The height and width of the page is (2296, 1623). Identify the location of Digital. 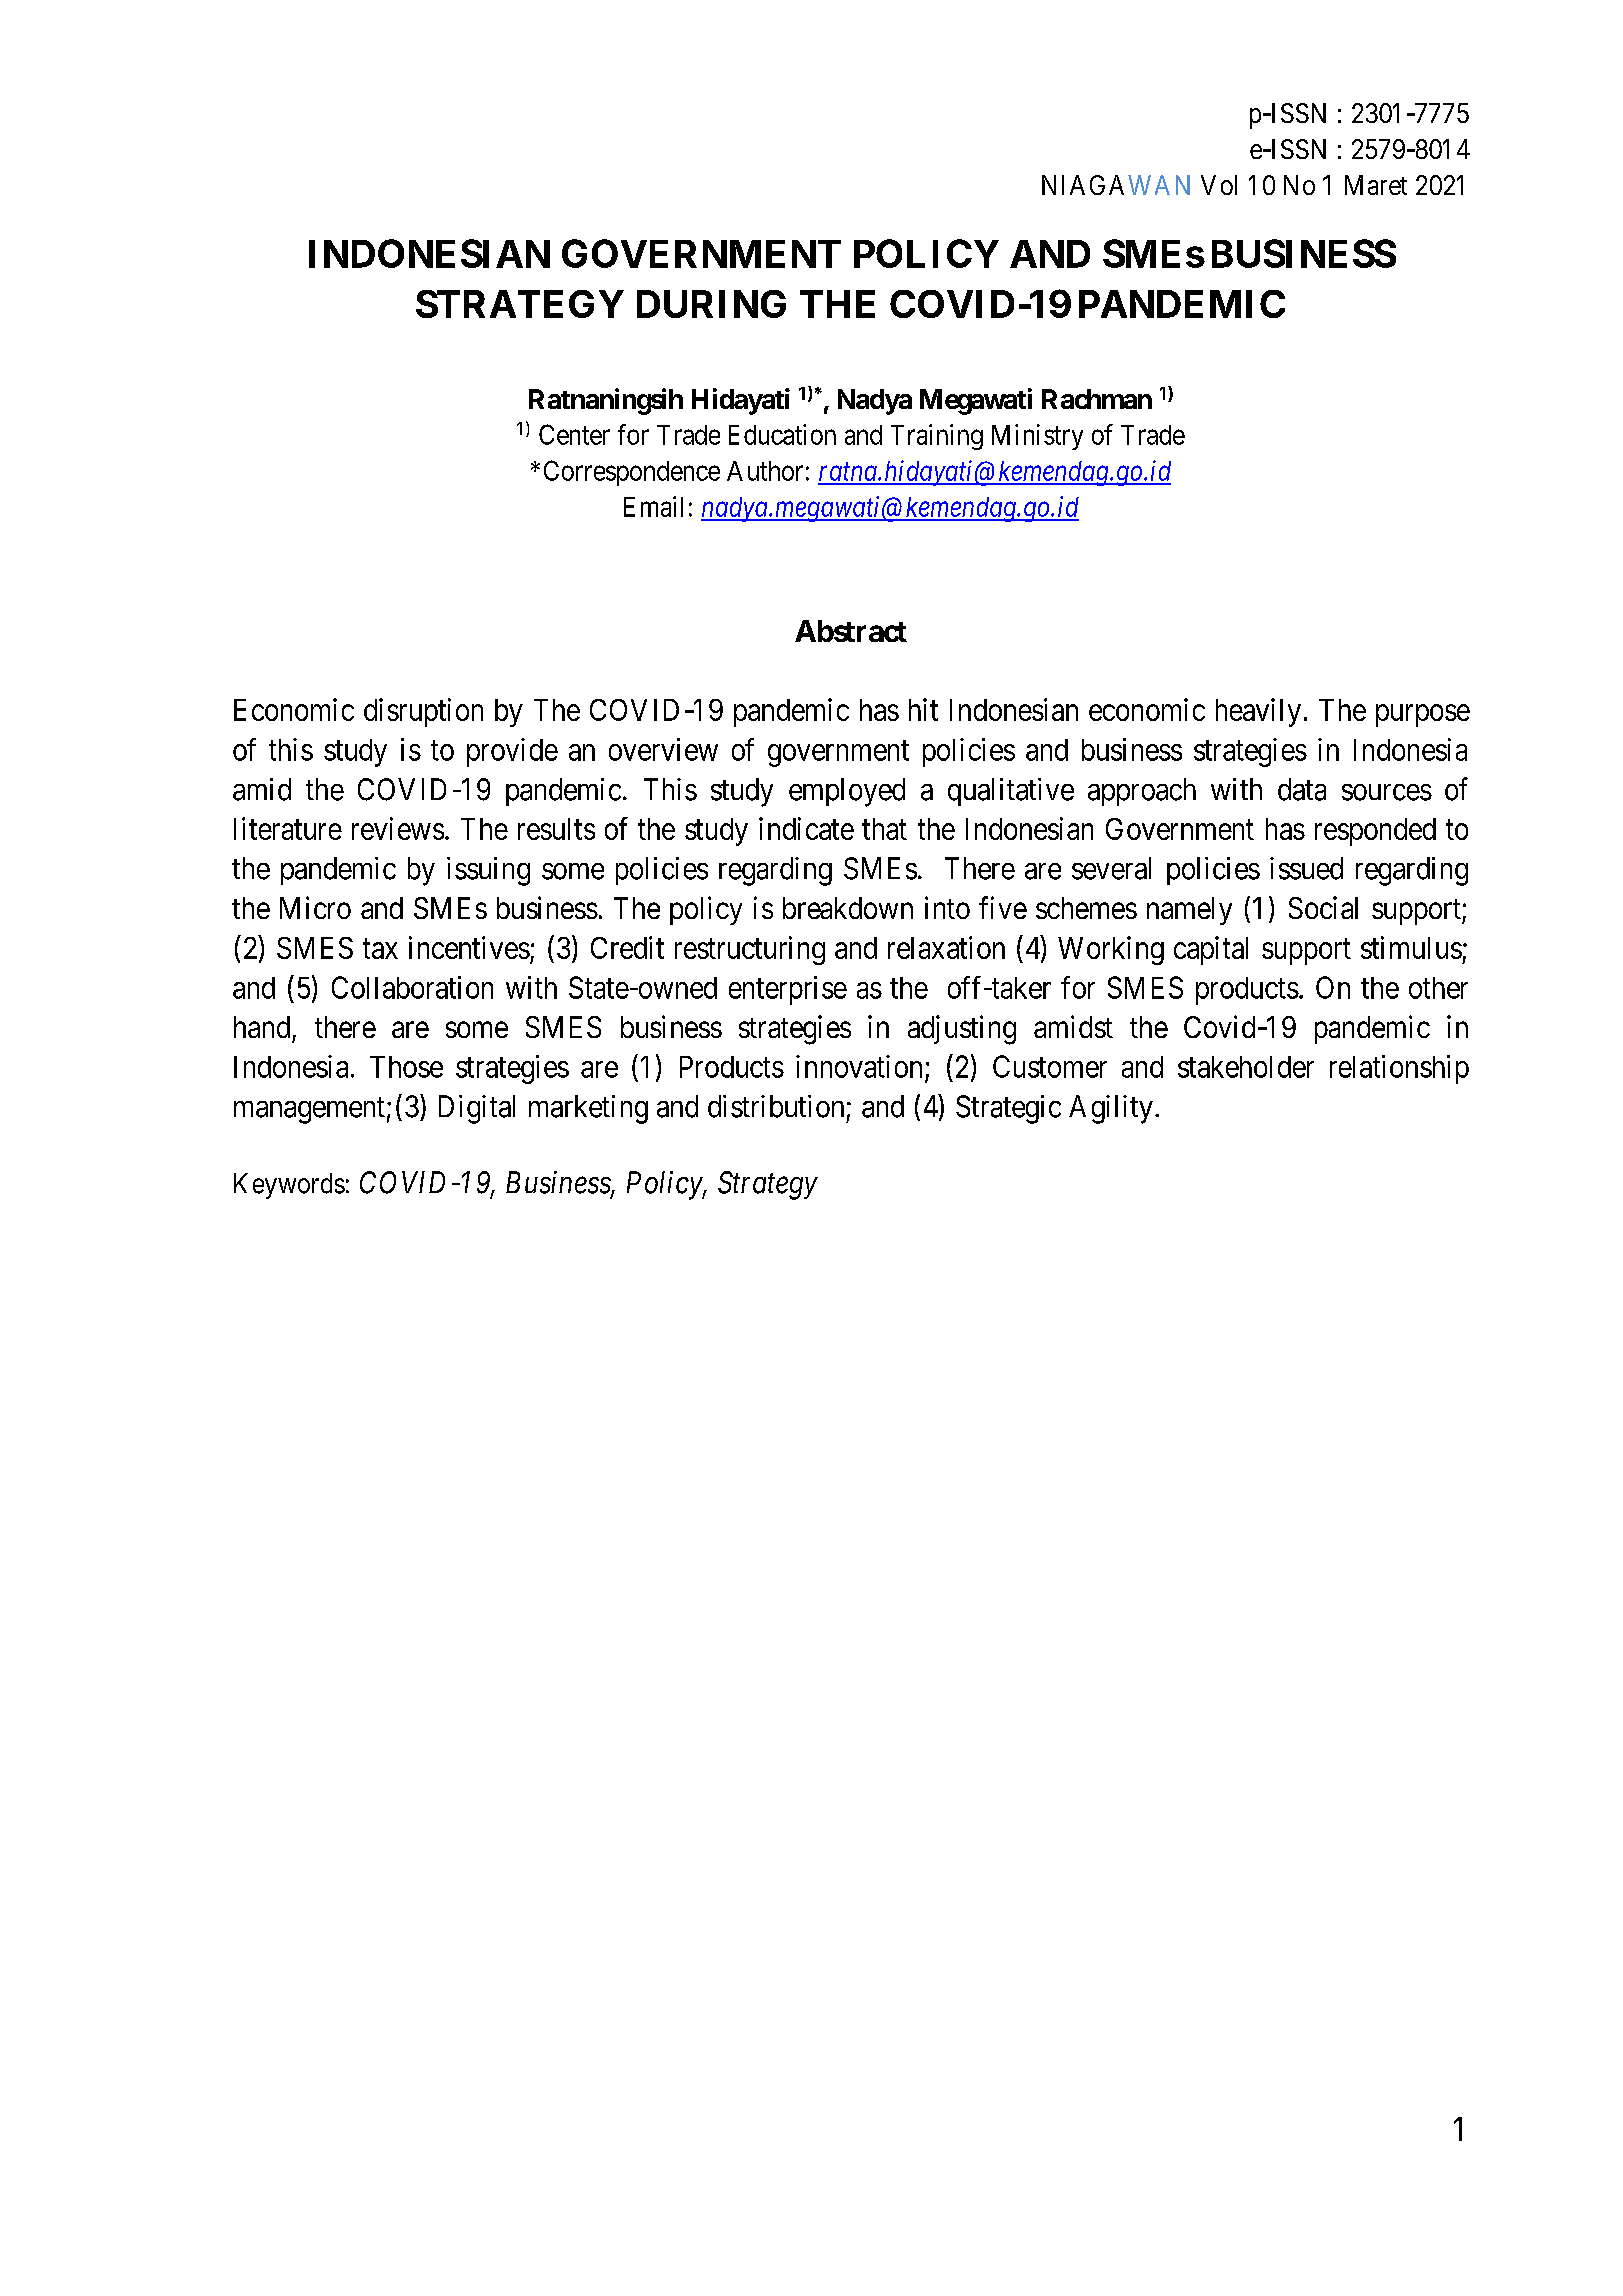
(477, 1109).
